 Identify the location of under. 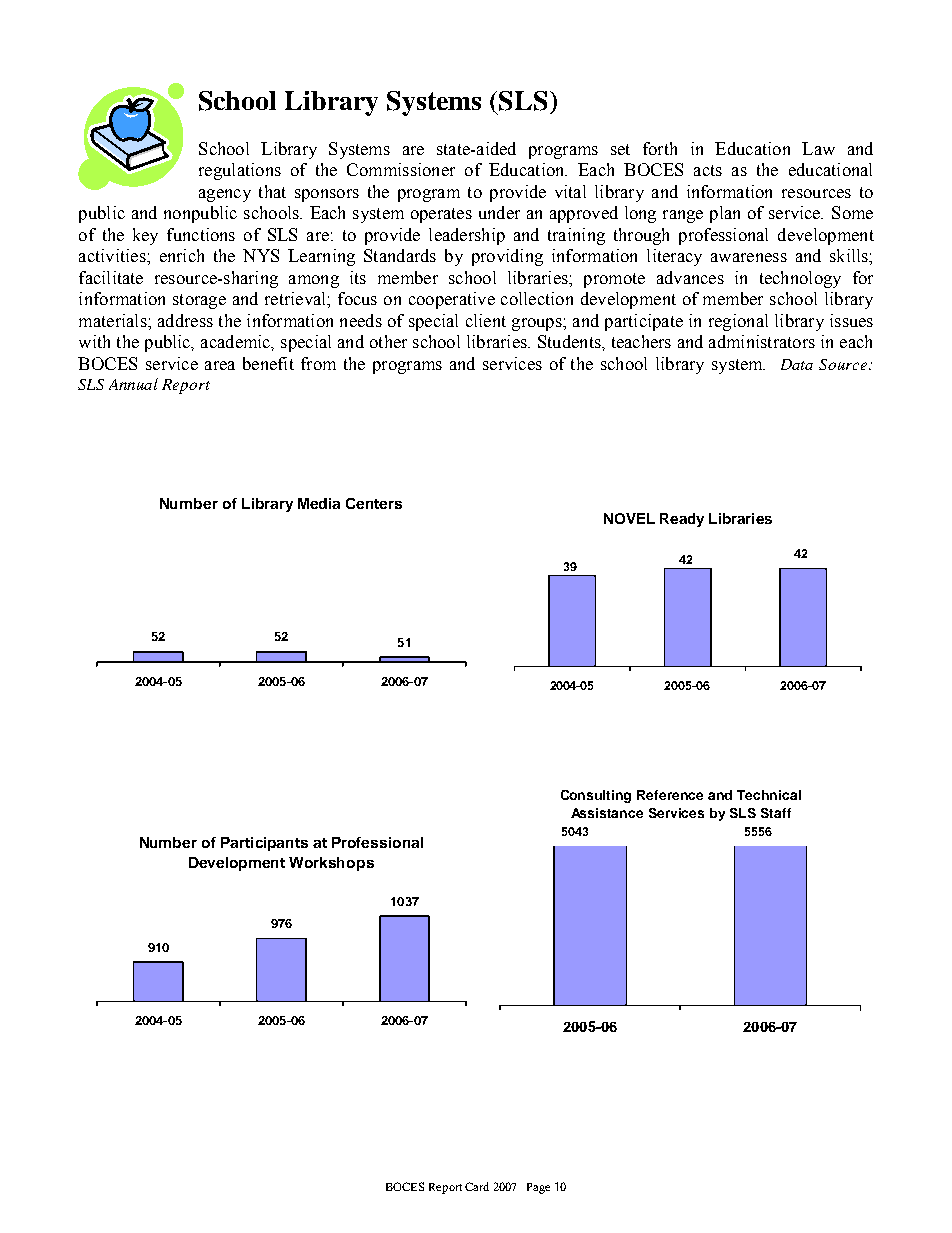
(499, 212).
